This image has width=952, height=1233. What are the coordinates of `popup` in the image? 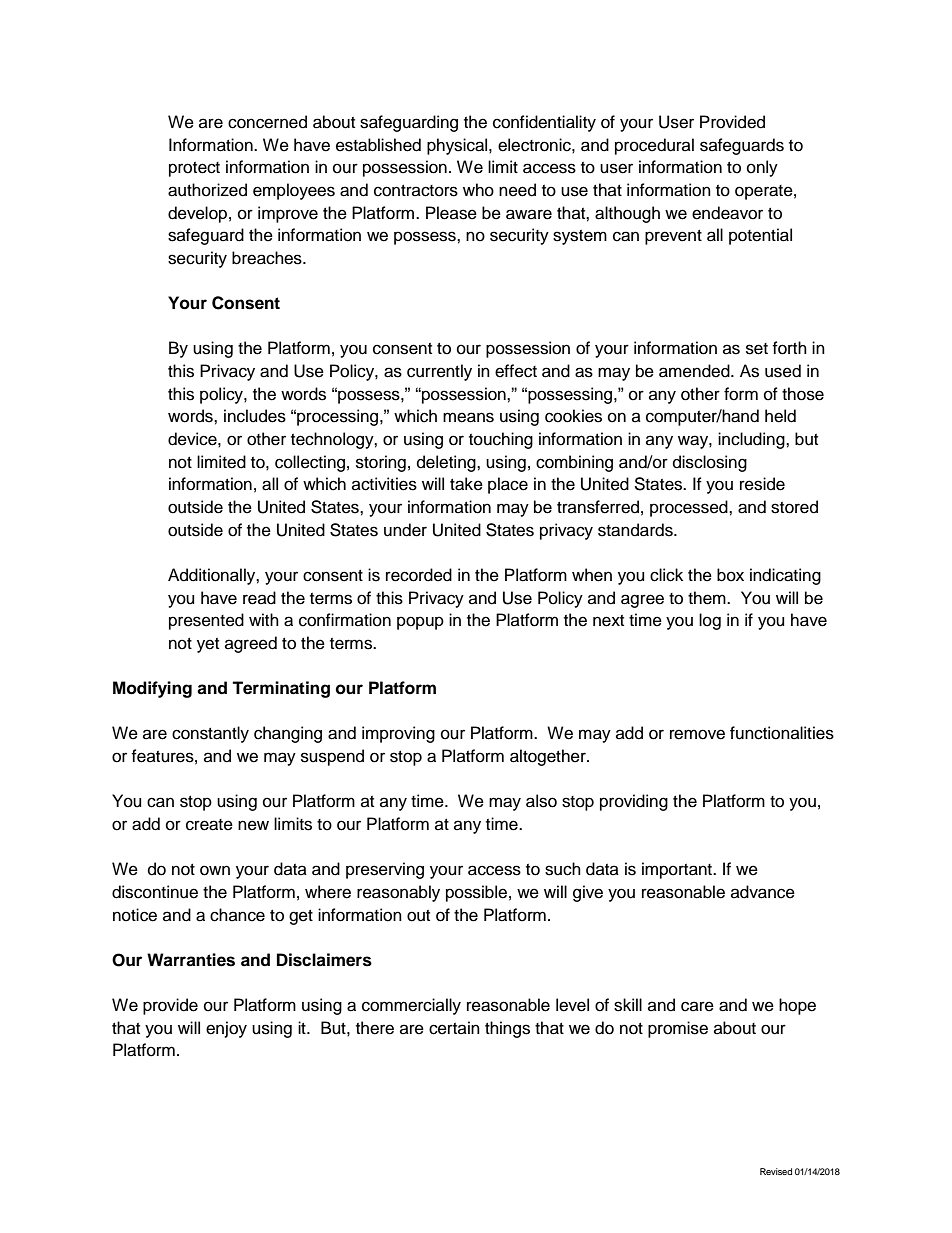 It's located at (420, 623).
